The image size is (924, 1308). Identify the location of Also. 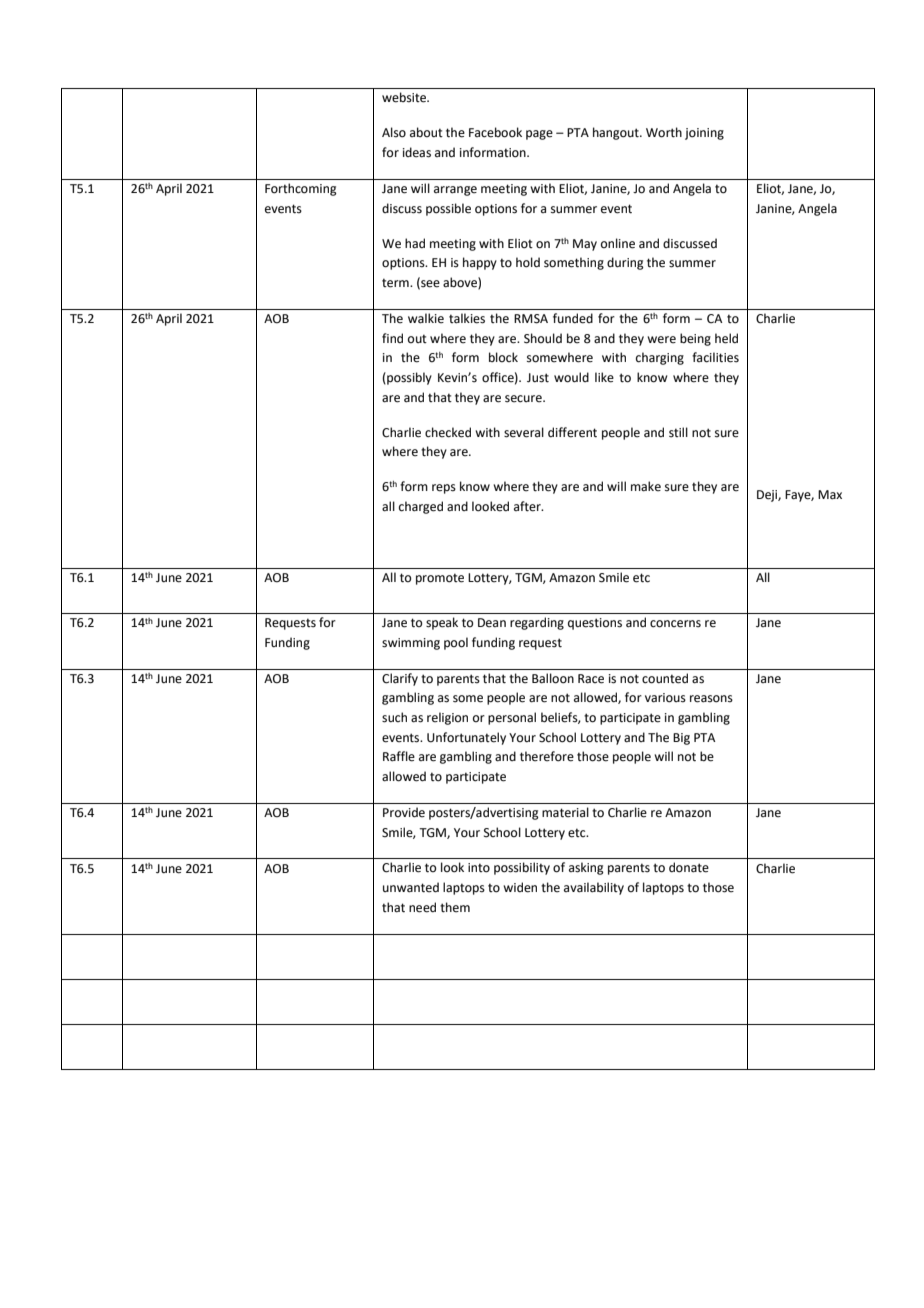
(394, 132).
